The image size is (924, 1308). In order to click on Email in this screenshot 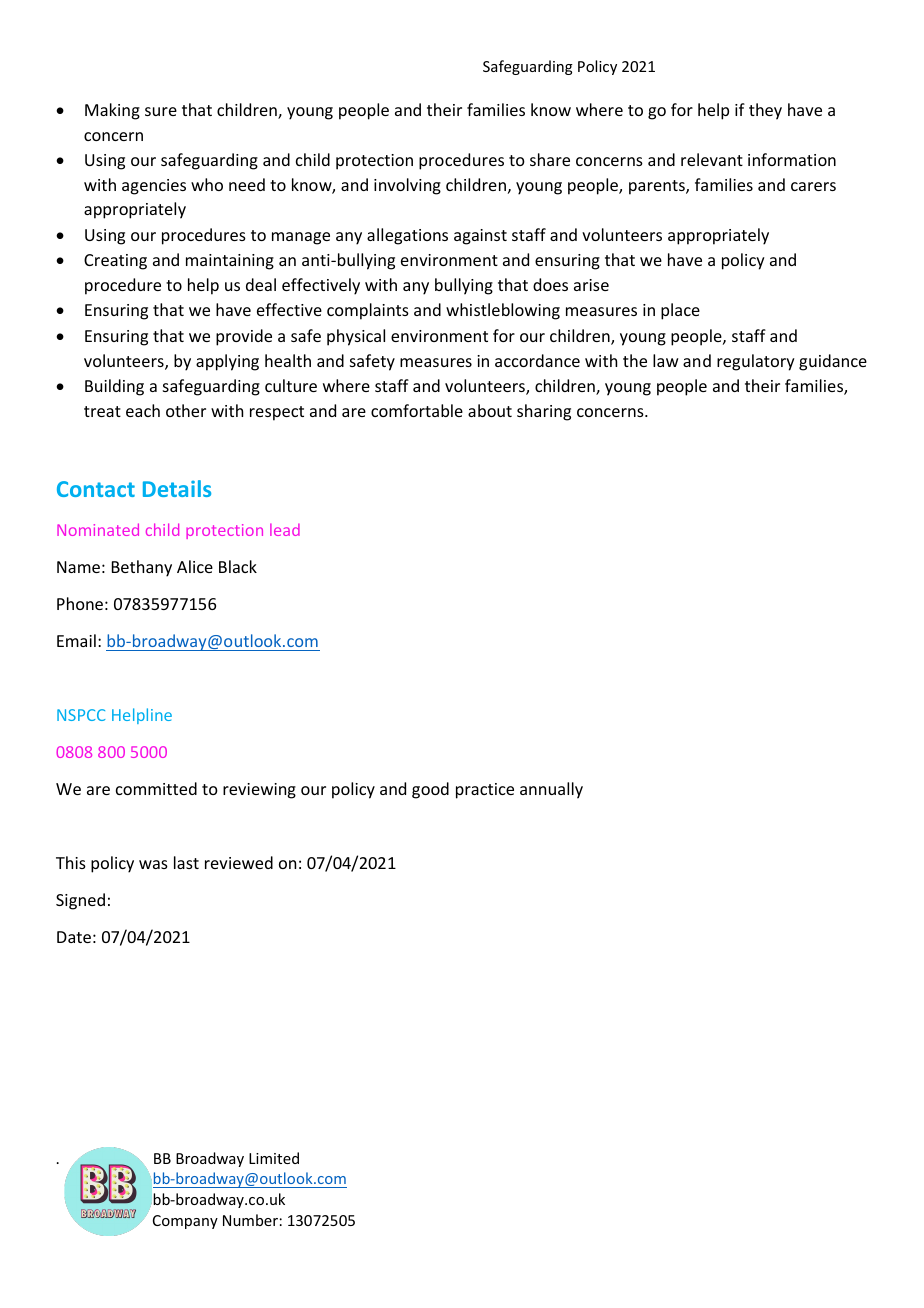, I will do `click(76, 640)`.
